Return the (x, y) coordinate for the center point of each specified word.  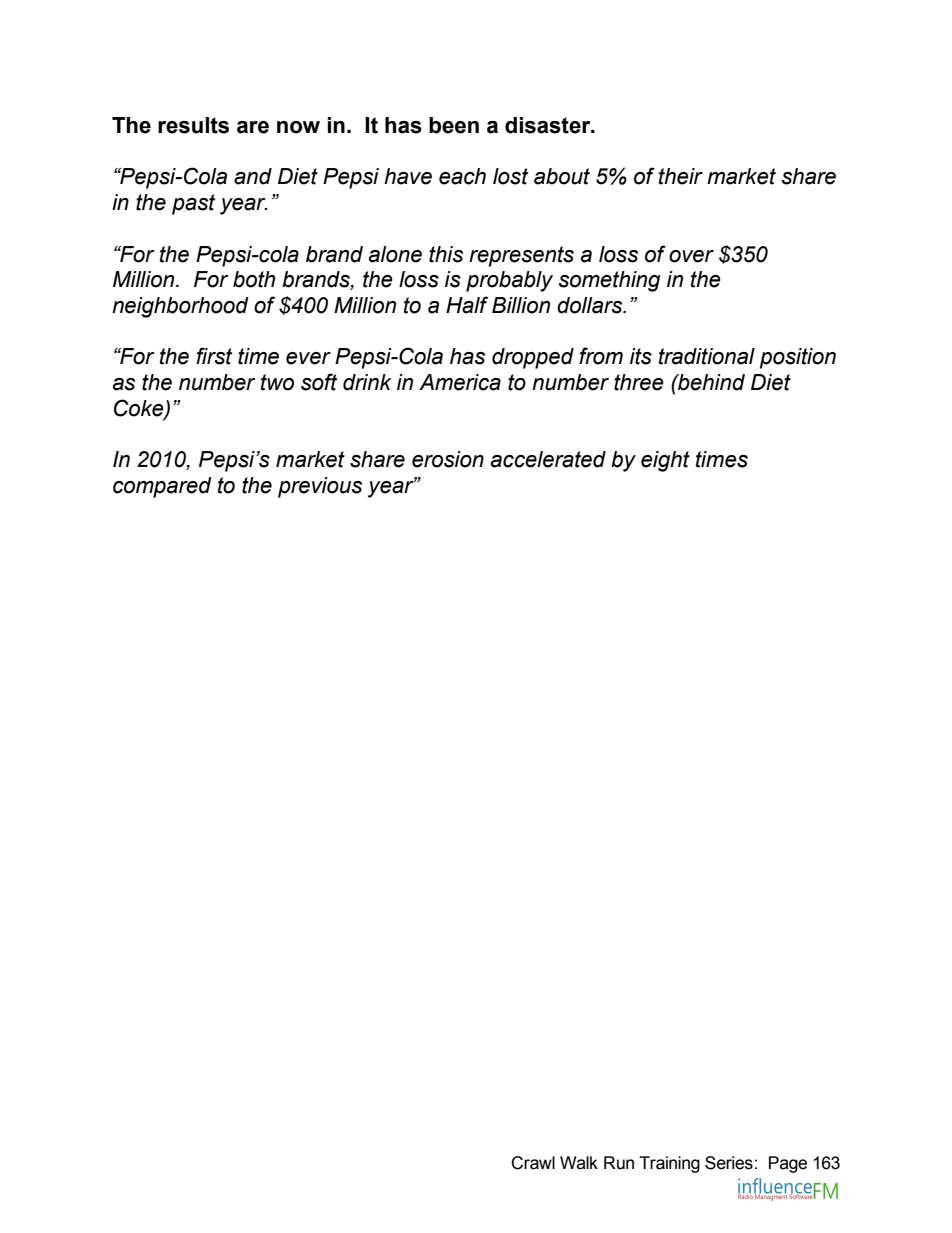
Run (619, 1163)
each (462, 176)
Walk (579, 1163)
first (214, 356)
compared (162, 487)
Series (729, 1163)
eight (665, 461)
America (460, 382)
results (193, 125)
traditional (707, 356)
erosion (448, 459)
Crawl (533, 1163)
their (681, 176)
